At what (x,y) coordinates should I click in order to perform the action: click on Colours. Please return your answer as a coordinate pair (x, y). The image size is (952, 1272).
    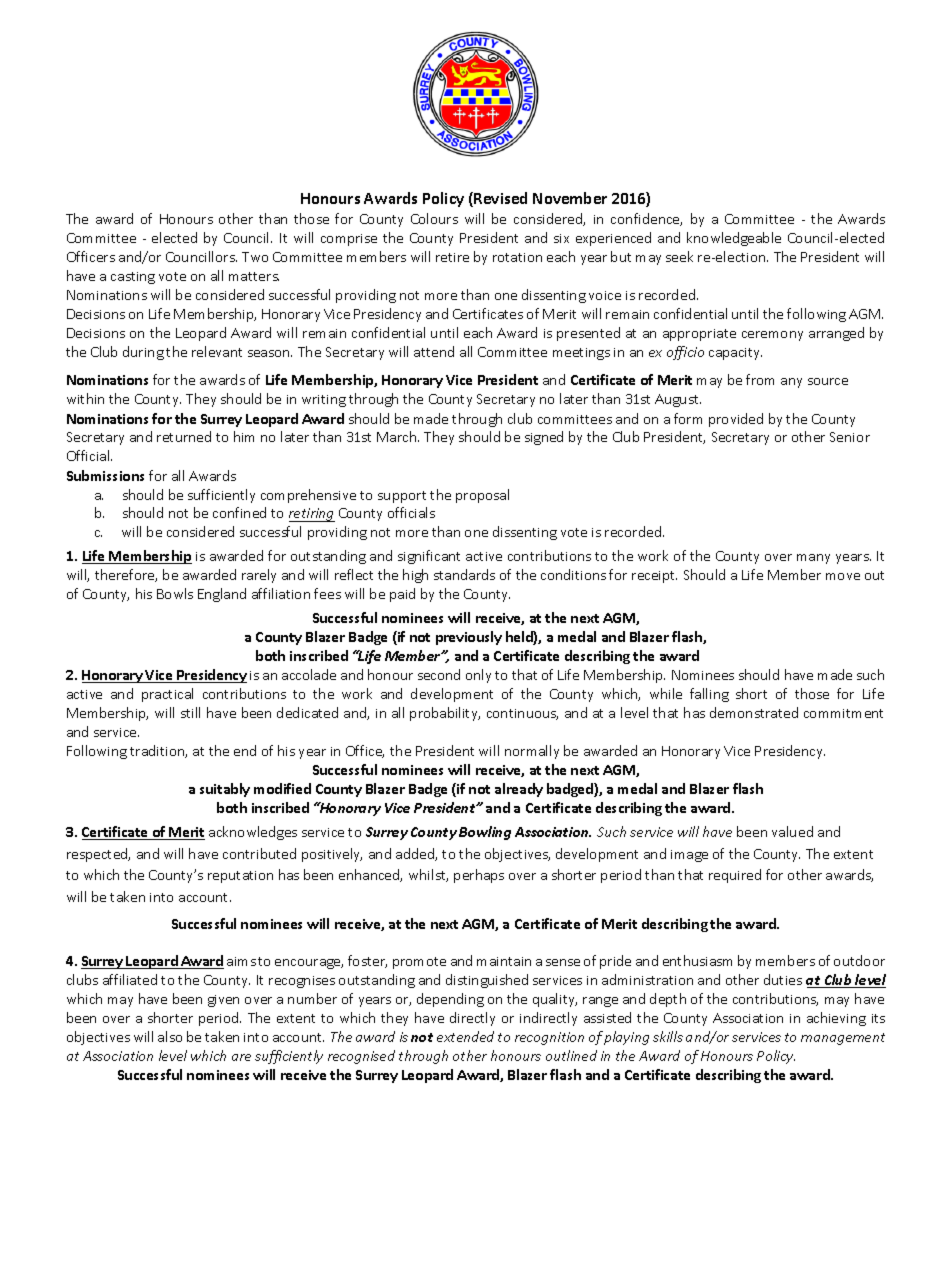
    Looking at the image, I should click on (434, 218).
